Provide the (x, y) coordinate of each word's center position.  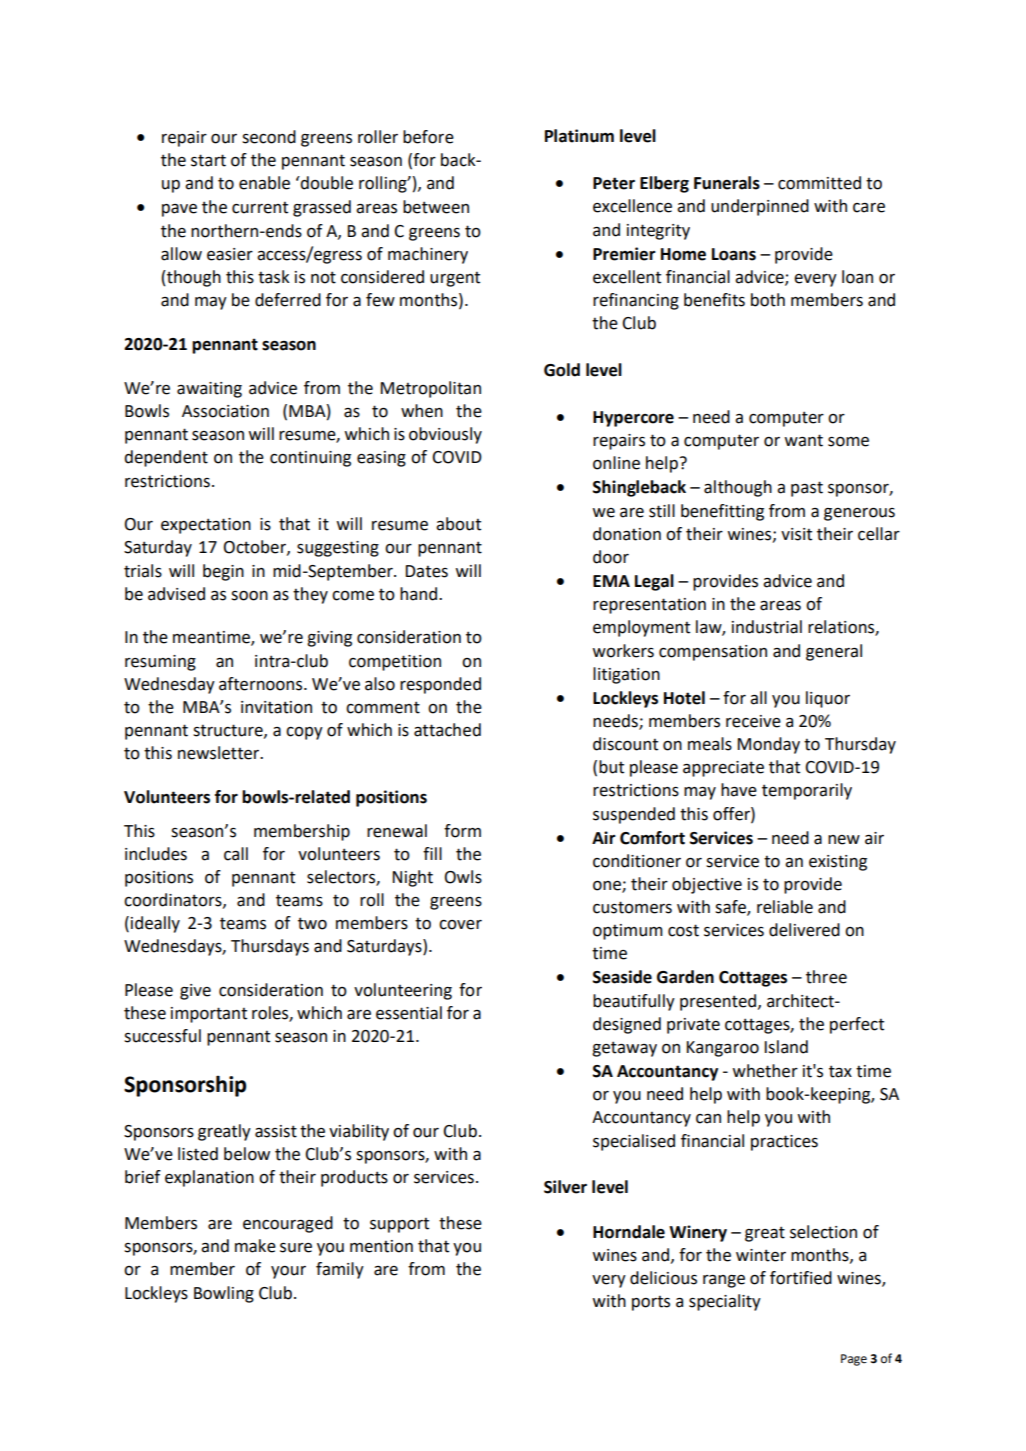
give (195, 992)
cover (460, 925)
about (458, 524)
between (436, 207)
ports (651, 1303)
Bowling (224, 1294)
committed (819, 183)
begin (223, 572)
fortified (801, 1278)
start (208, 160)
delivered (804, 930)
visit (796, 534)
